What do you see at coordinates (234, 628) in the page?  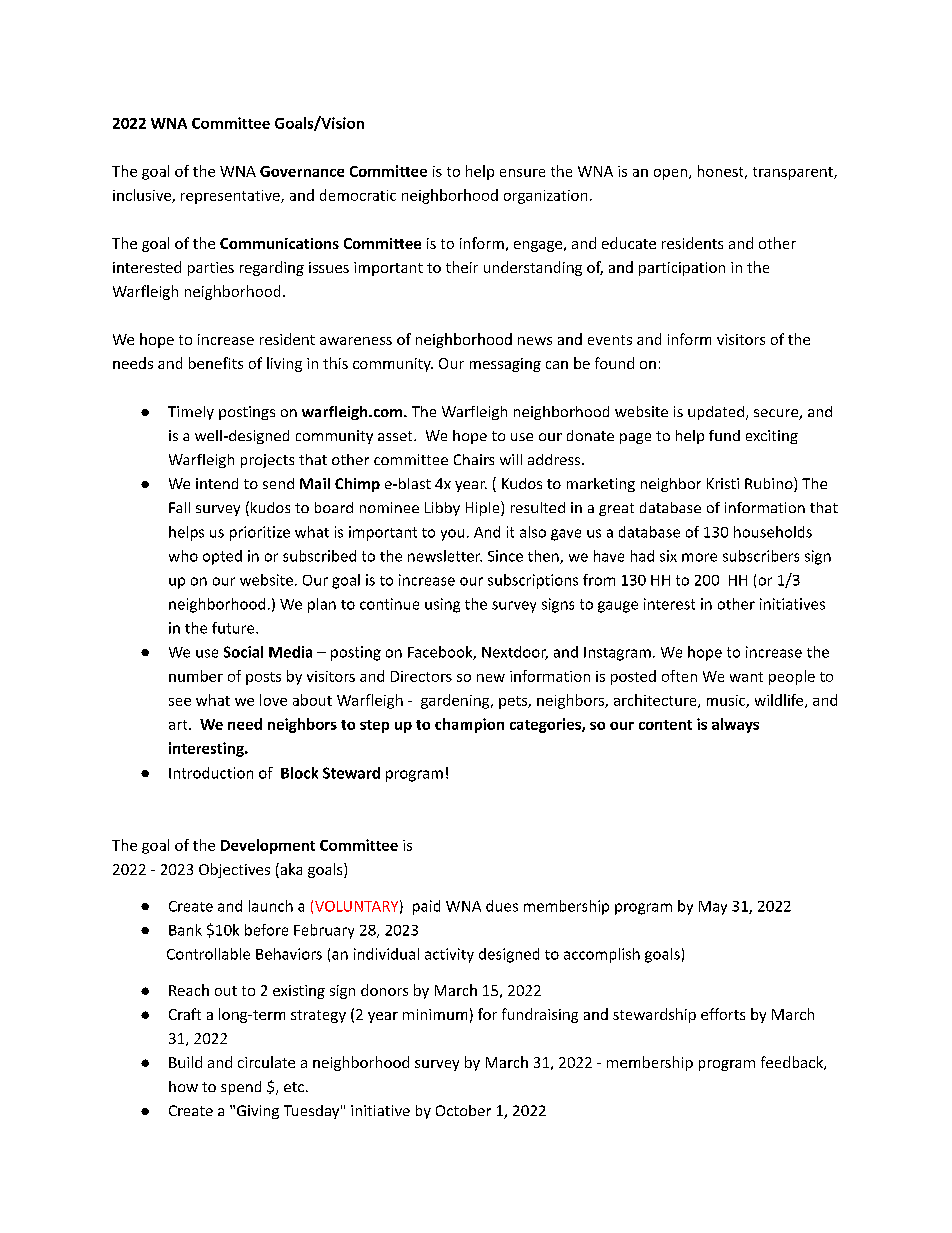 I see `future` at bounding box center [234, 628].
